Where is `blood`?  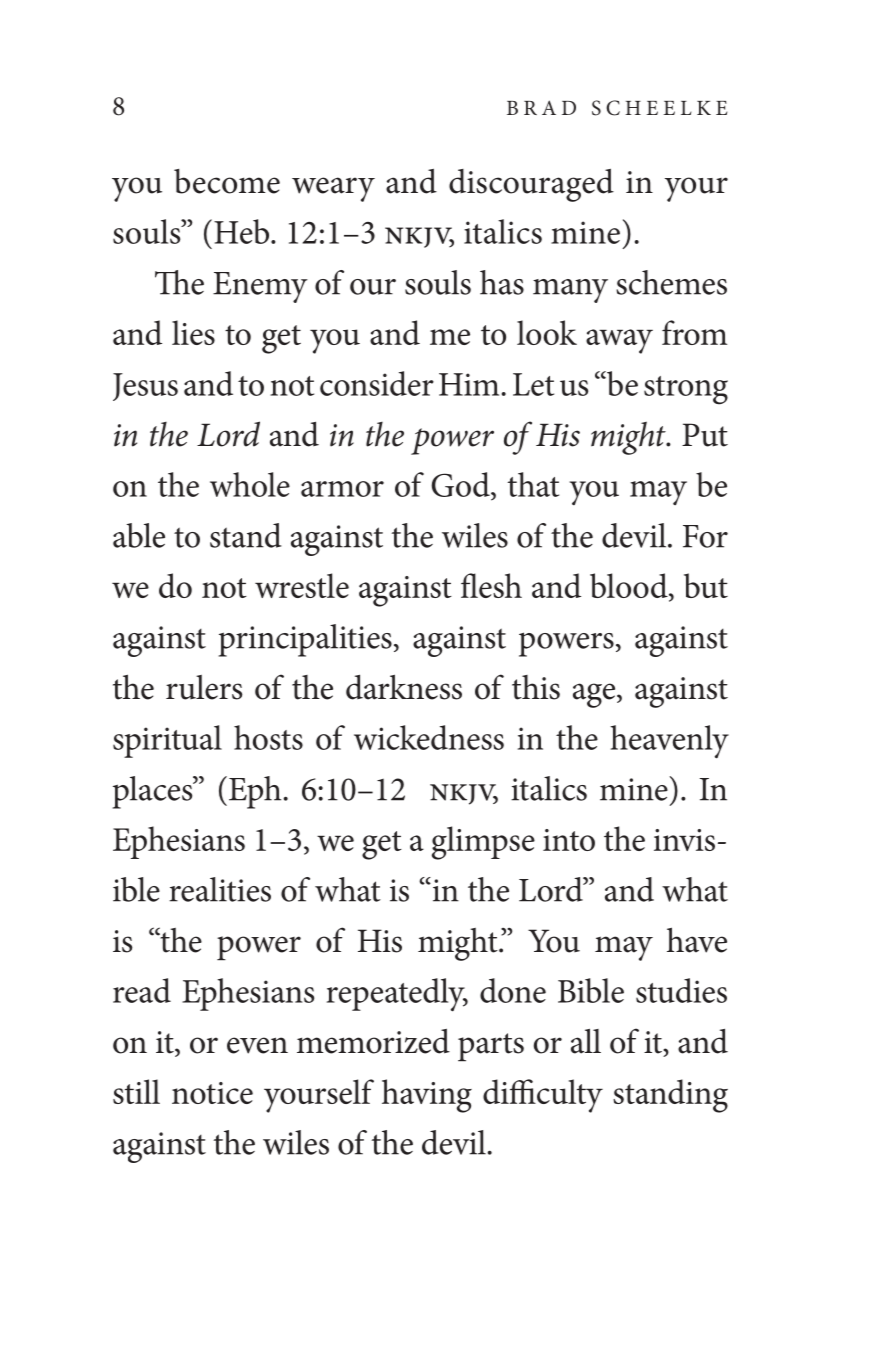 blood is located at coordinates (630, 587).
